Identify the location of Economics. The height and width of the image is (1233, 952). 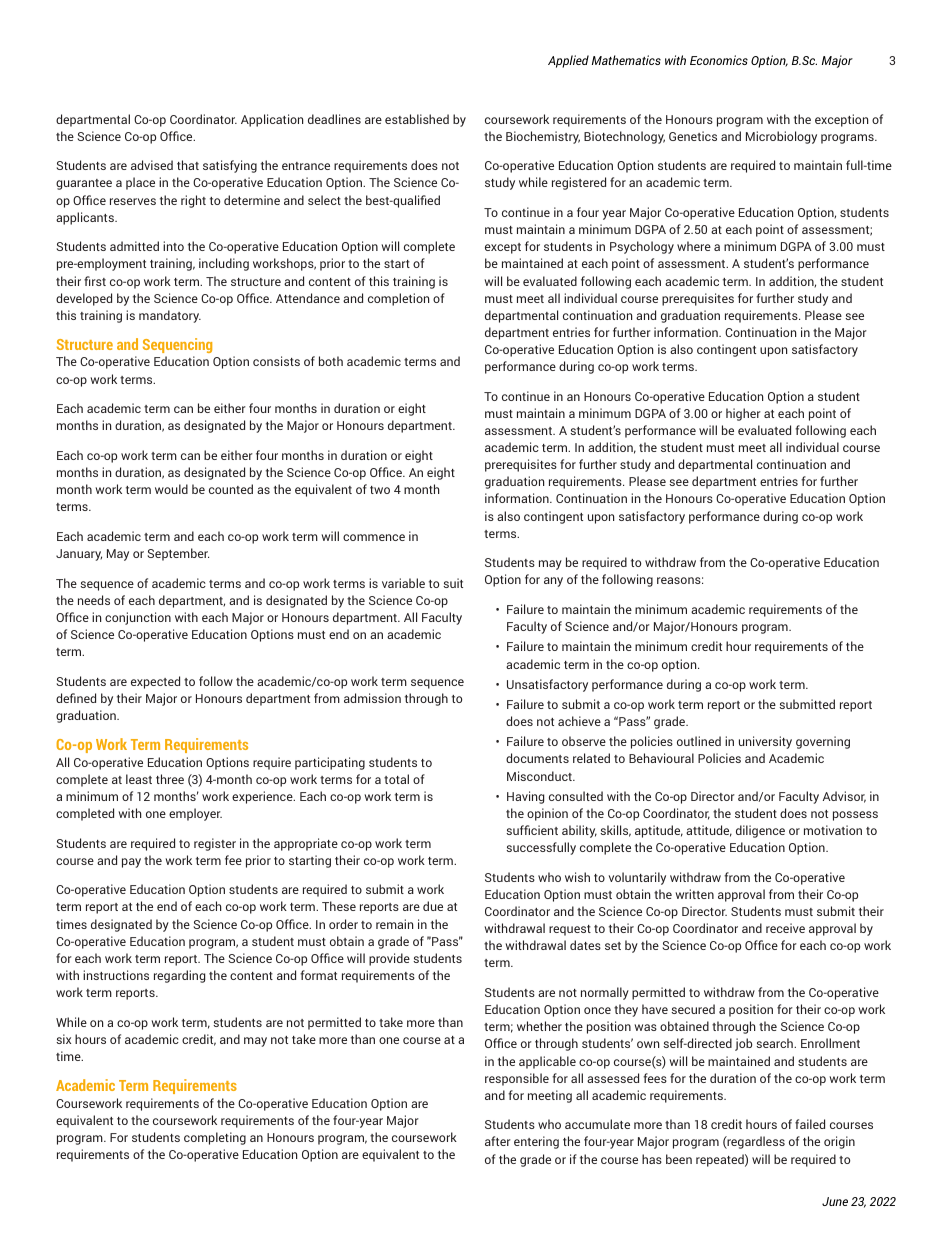
(719, 60).
